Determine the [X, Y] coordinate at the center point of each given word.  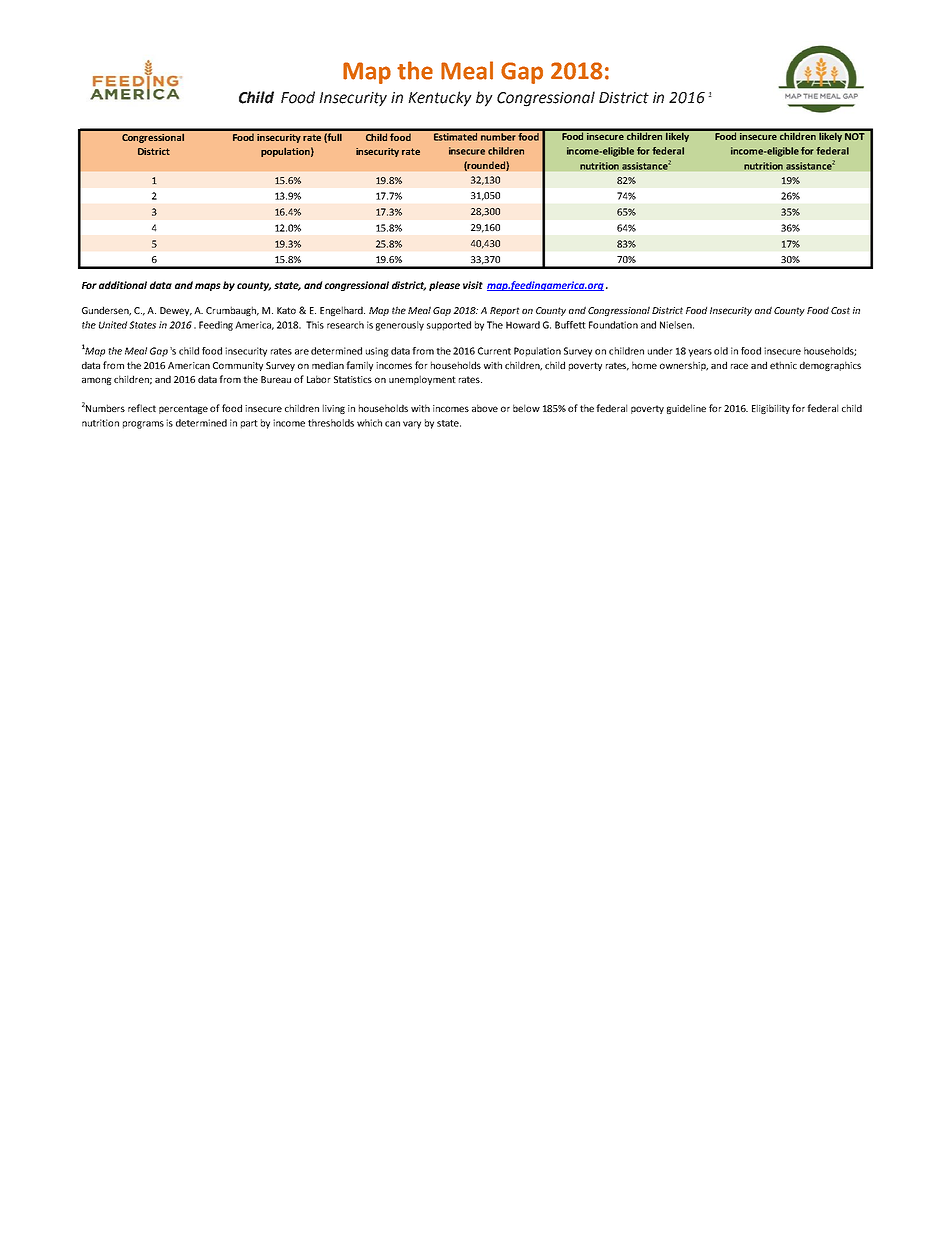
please [444, 286]
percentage [183, 409]
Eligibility [771, 409]
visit [473, 285]
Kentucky [440, 99]
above [485, 408]
